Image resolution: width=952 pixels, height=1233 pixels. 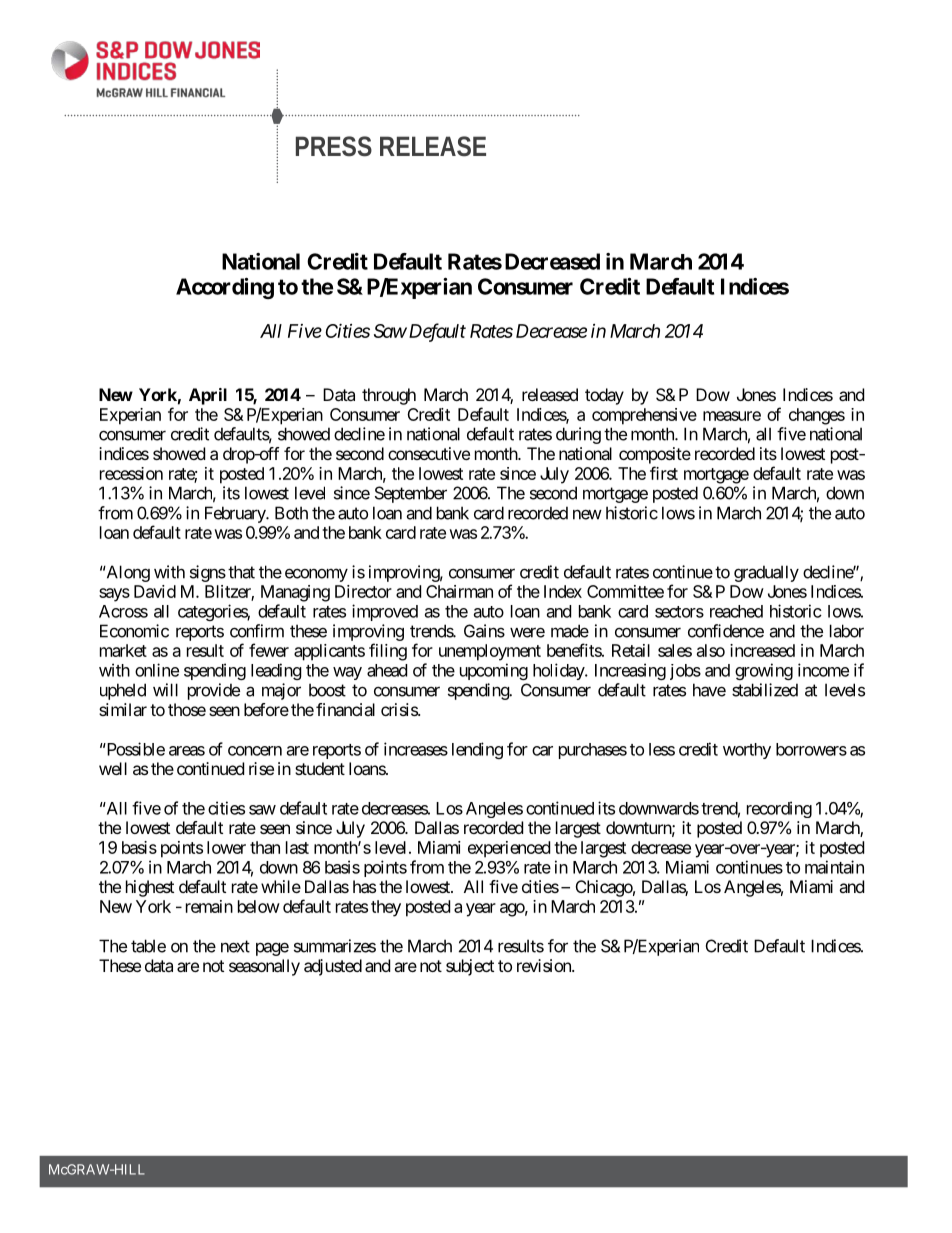 What do you see at coordinates (604, 396) in the screenshot?
I see `today` at bounding box center [604, 396].
